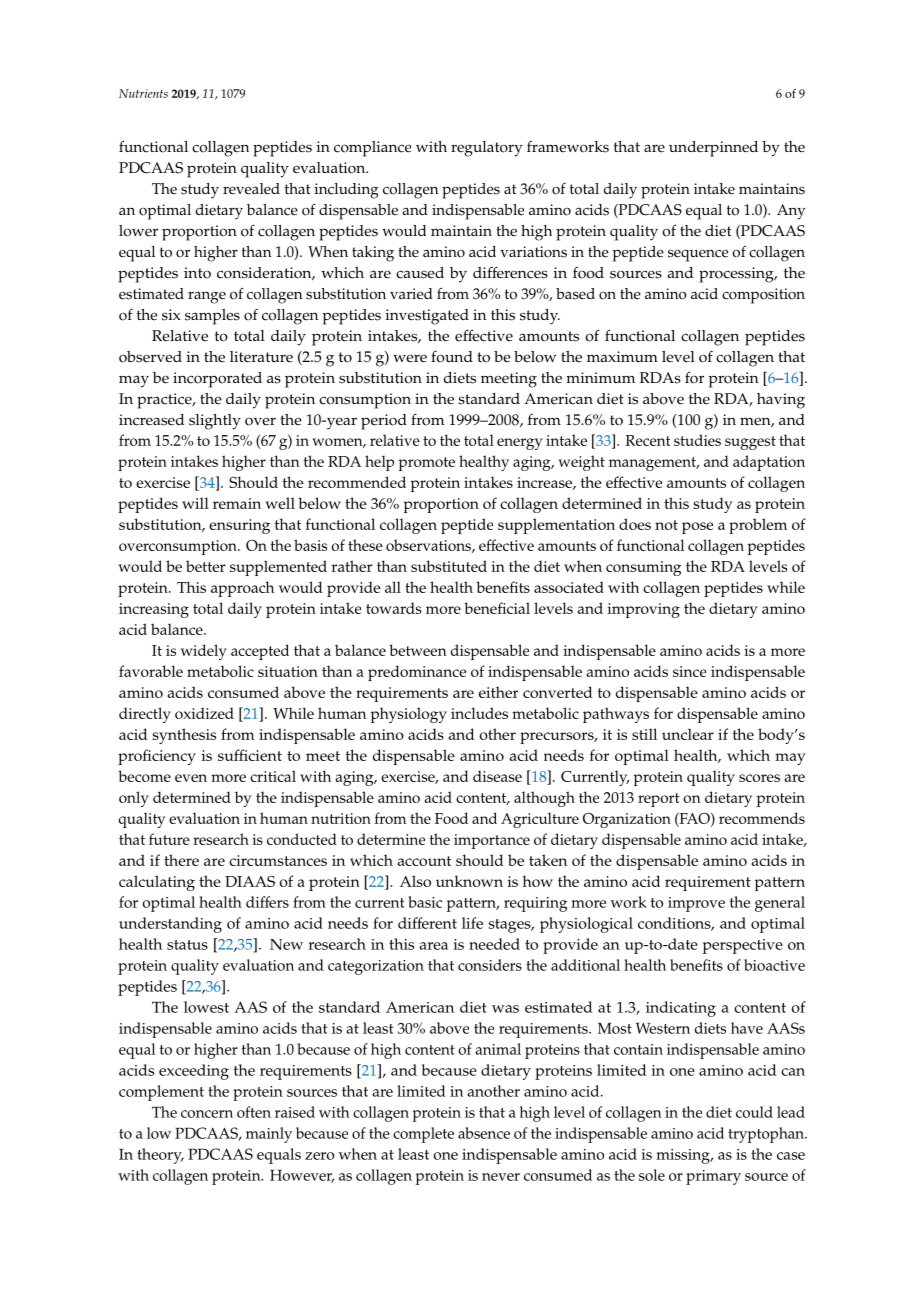 The width and height of the image is (924, 1308). Describe the element at coordinates (762, 818) in the image. I see `recommends` at that location.
